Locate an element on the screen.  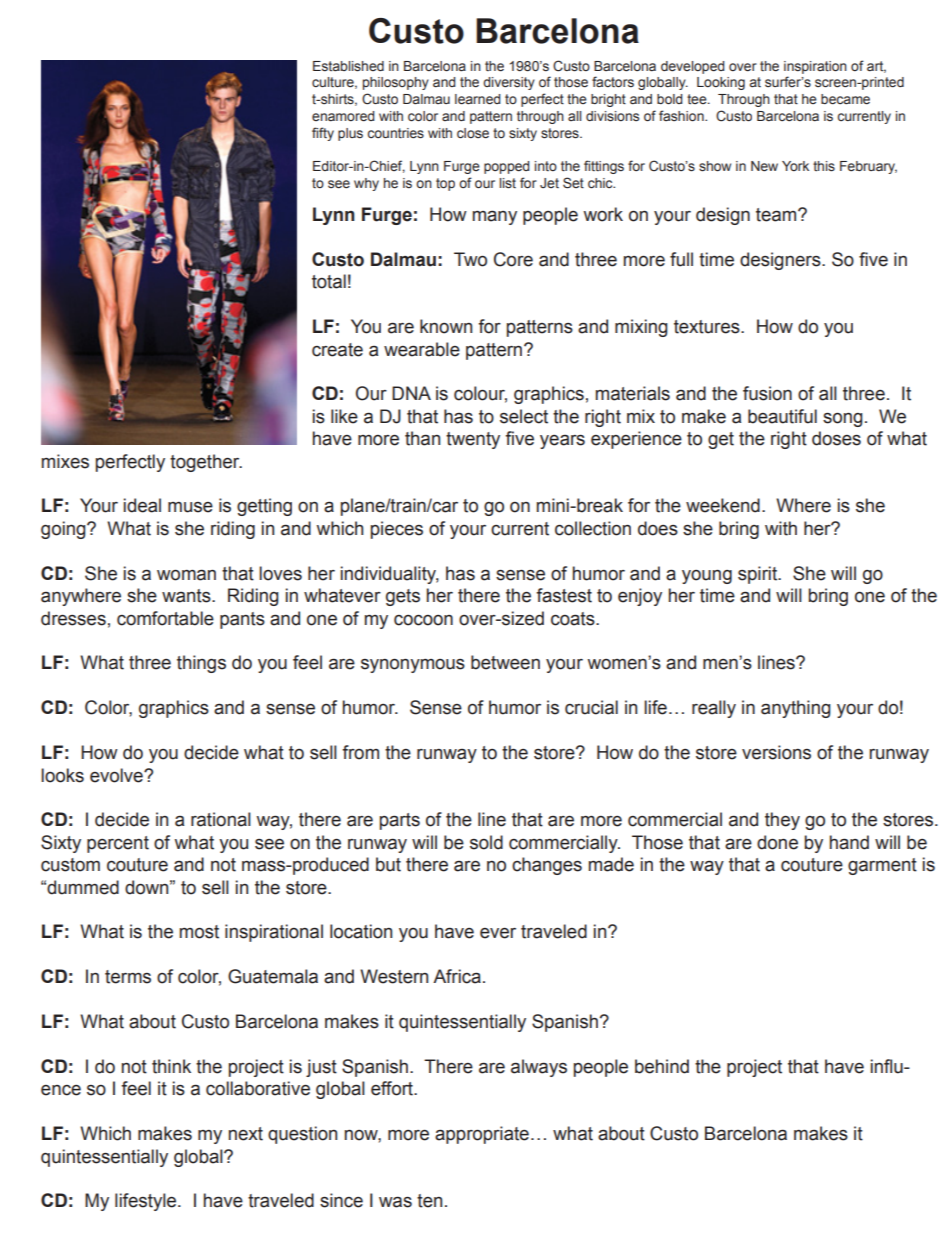
total is located at coordinates (329, 281).
